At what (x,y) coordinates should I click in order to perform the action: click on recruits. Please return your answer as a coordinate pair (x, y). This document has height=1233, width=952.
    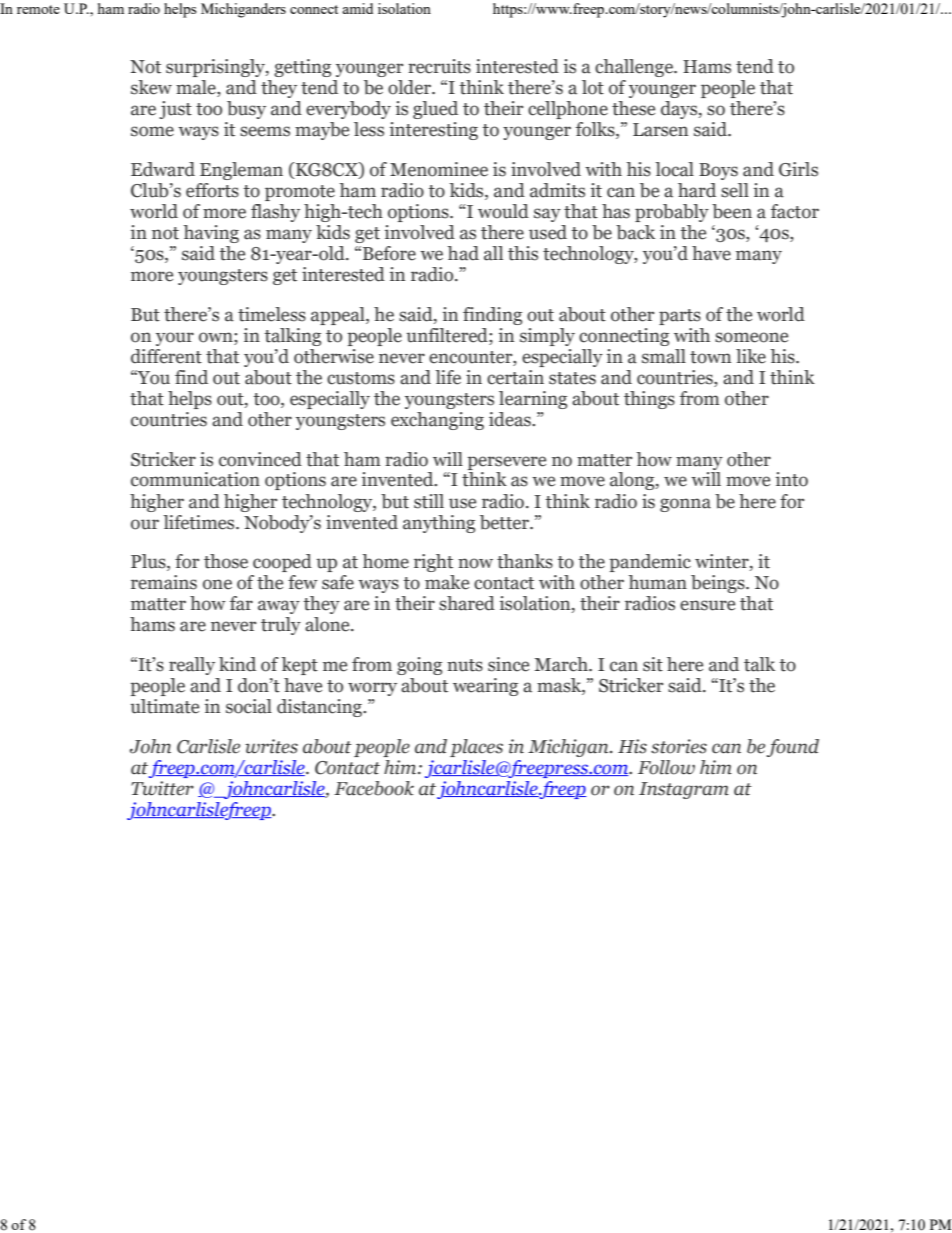
    Looking at the image, I should click on (439, 66).
